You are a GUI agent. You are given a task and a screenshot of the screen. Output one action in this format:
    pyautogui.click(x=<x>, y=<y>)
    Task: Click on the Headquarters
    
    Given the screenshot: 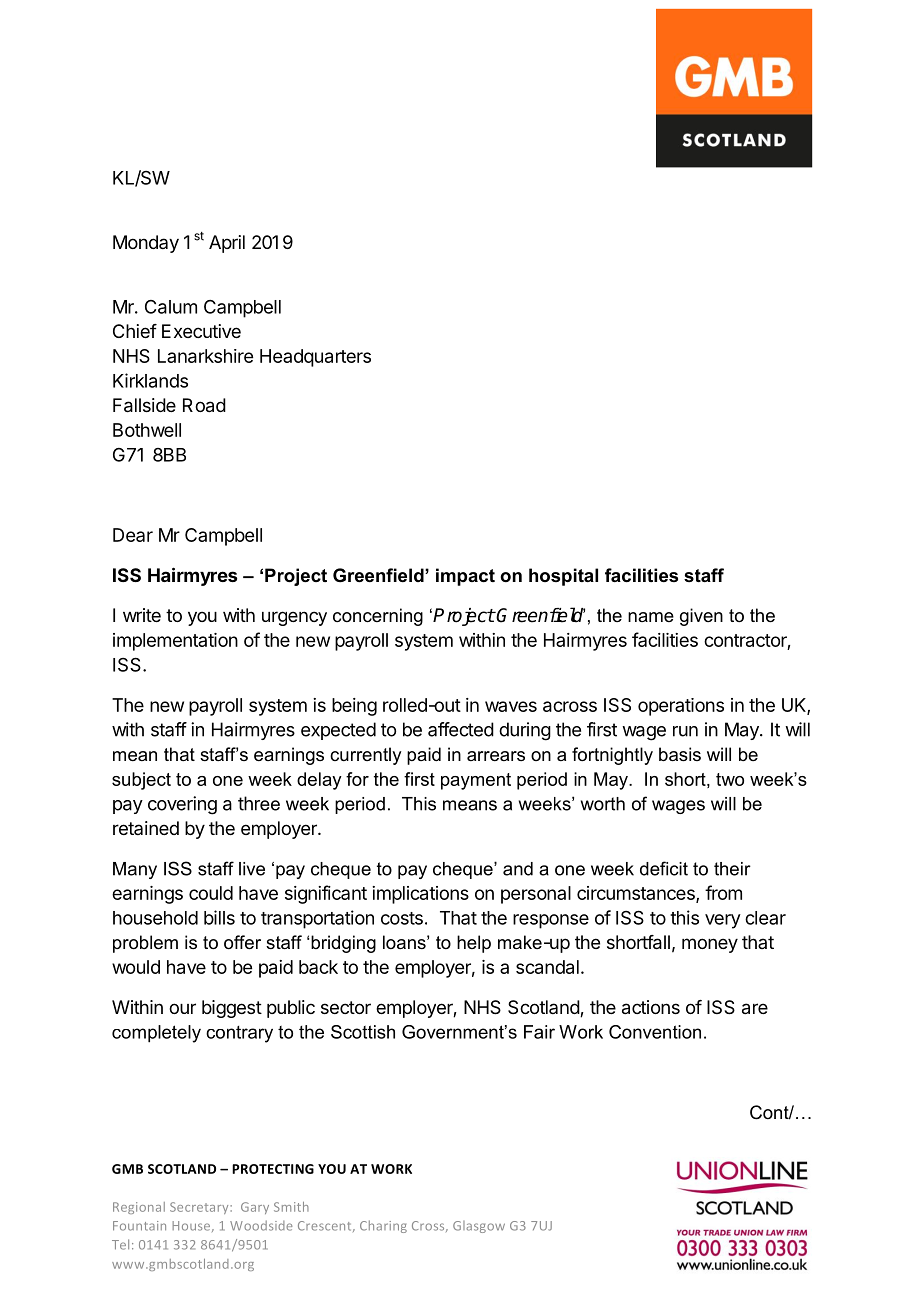 What is the action you would take?
    pyautogui.click(x=315, y=358)
